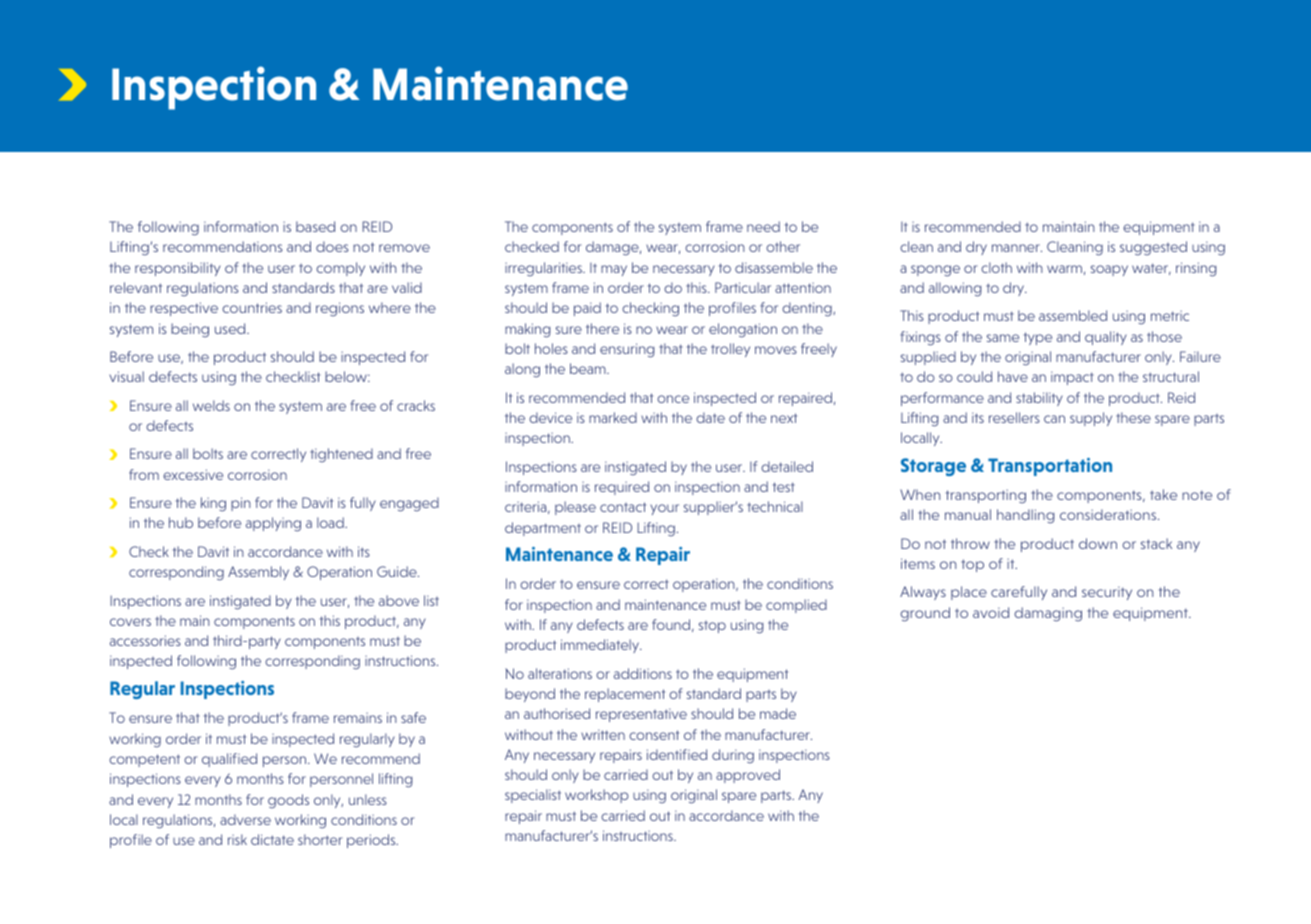  Describe the element at coordinates (245, 819) in the image. I see `adverse` at that location.
